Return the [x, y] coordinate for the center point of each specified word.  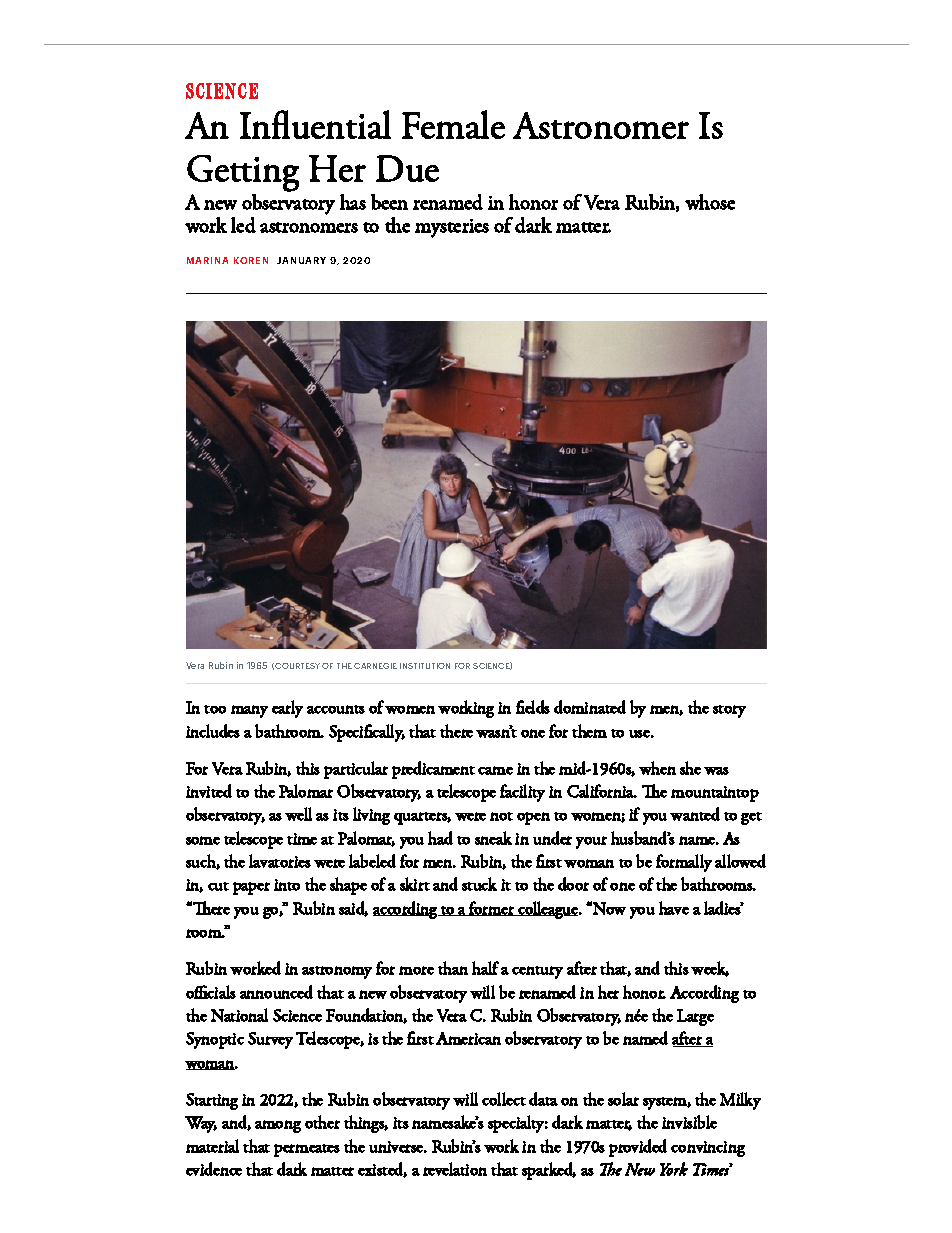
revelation [455, 1169]
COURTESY [297, 666]
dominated [590, 707]
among [278, 1126]
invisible [689, 1122]
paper [251, 888]
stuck [479, 884]
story [729, 711]
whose [710, 202]
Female [453, 124]
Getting [243, 173]
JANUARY [301, 260]
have [674, 908]
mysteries [452, 228]
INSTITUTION [425, 666]
